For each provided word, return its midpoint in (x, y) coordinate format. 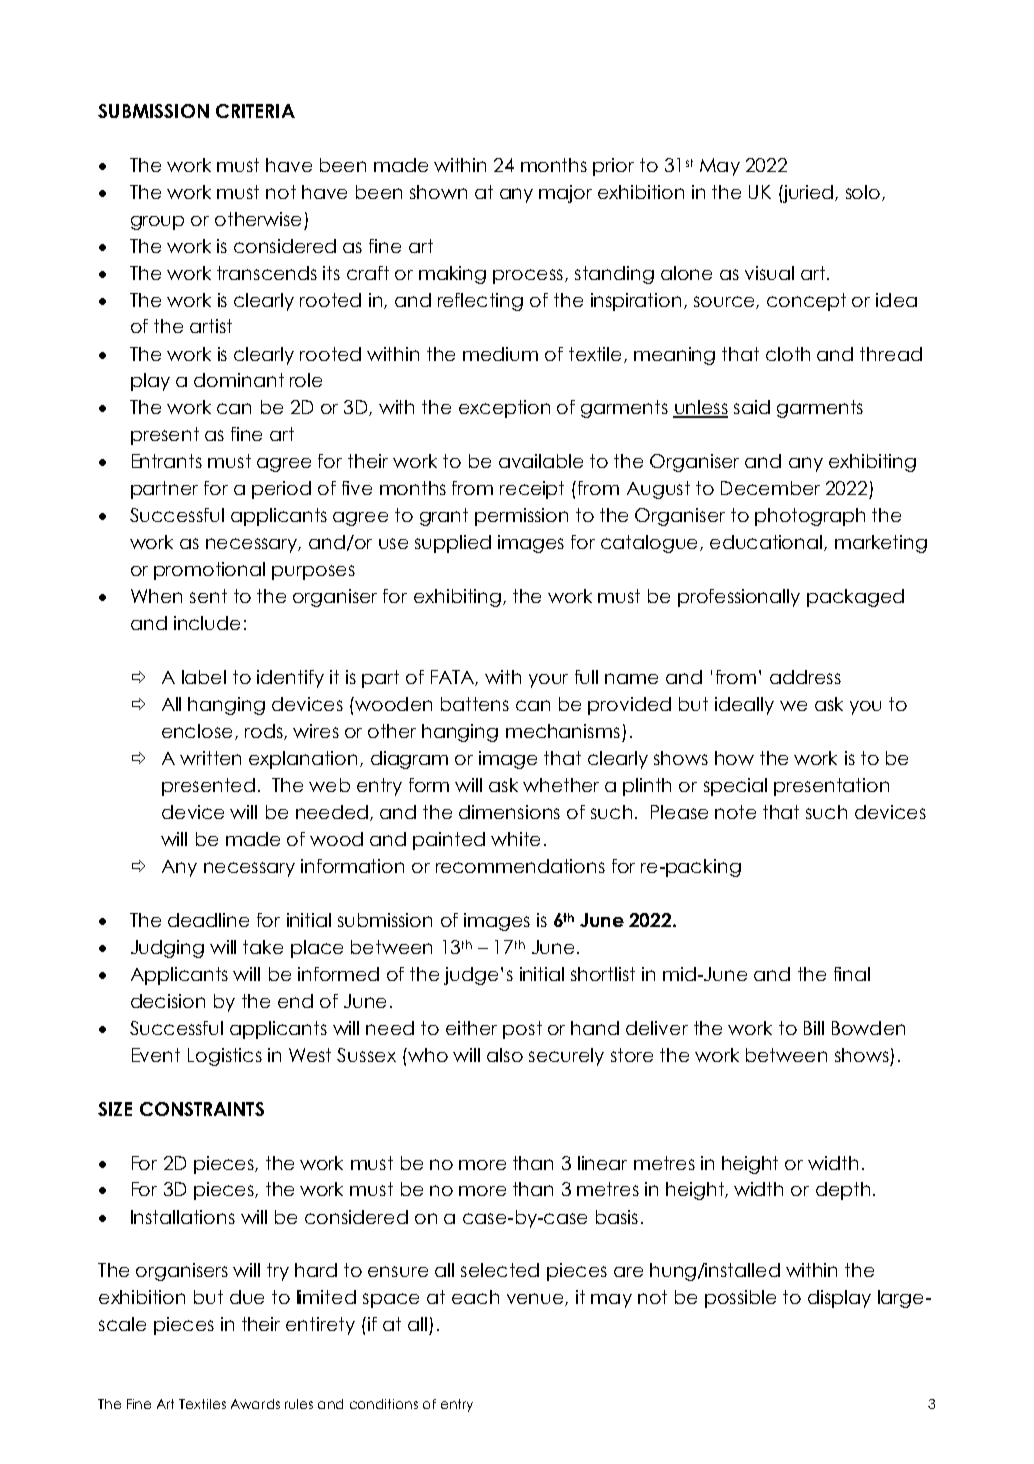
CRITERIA (255, 111)
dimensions (509, 812)
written (210, 758)
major (565, 194)
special (735, 787)
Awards (255, 1404)
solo (864, 193)
